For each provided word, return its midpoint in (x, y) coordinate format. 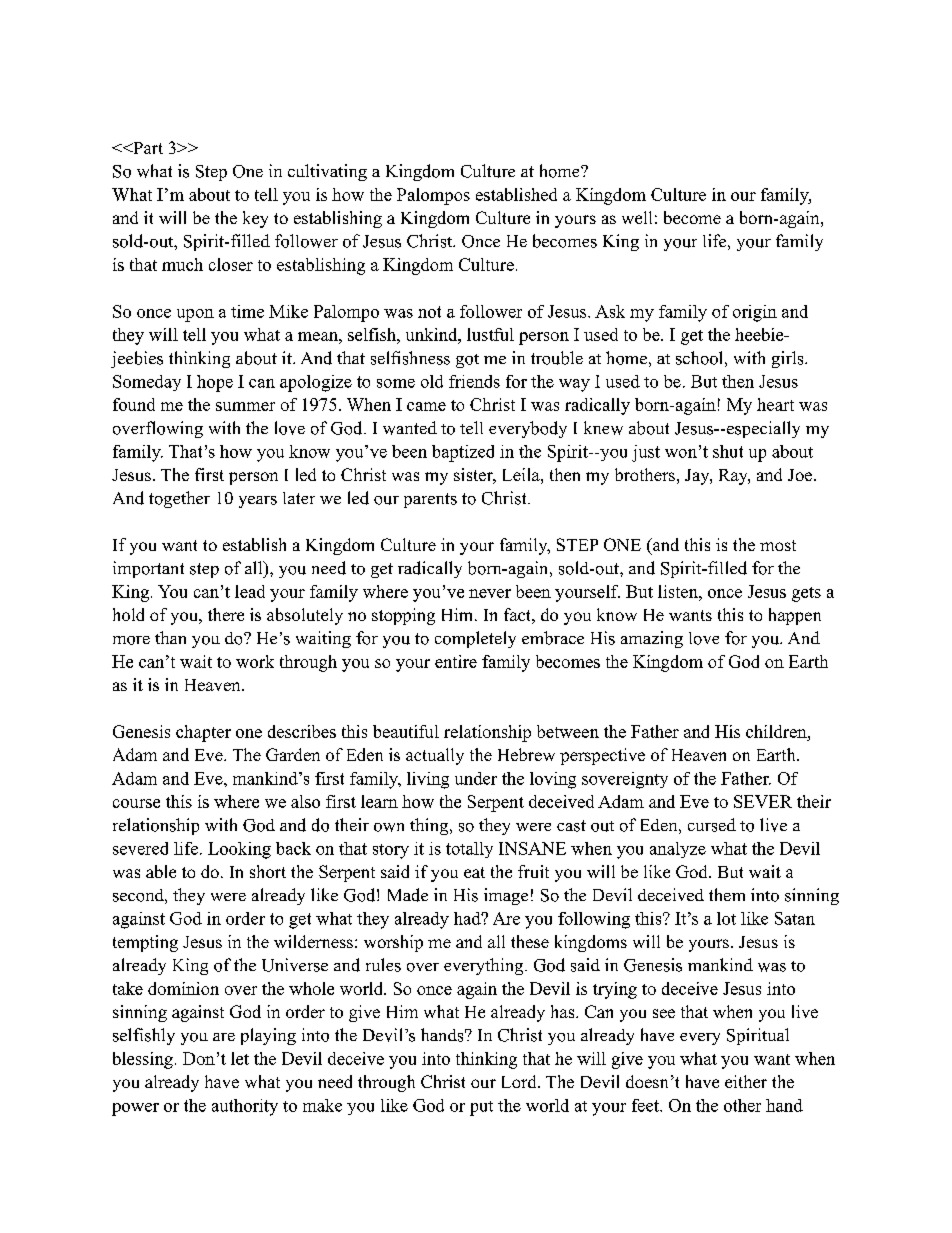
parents (430, 500)
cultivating (327, 172)
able (161, 871)
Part (147, 148)
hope (215, 383)
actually (435, 756)
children (777, 731)
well (637, 217)
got (467, 361)
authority (245, 1107)
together (179, 499)
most (778, 545)
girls (789, 359)
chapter (203, 733)
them (727, 894)
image (506, 896)
